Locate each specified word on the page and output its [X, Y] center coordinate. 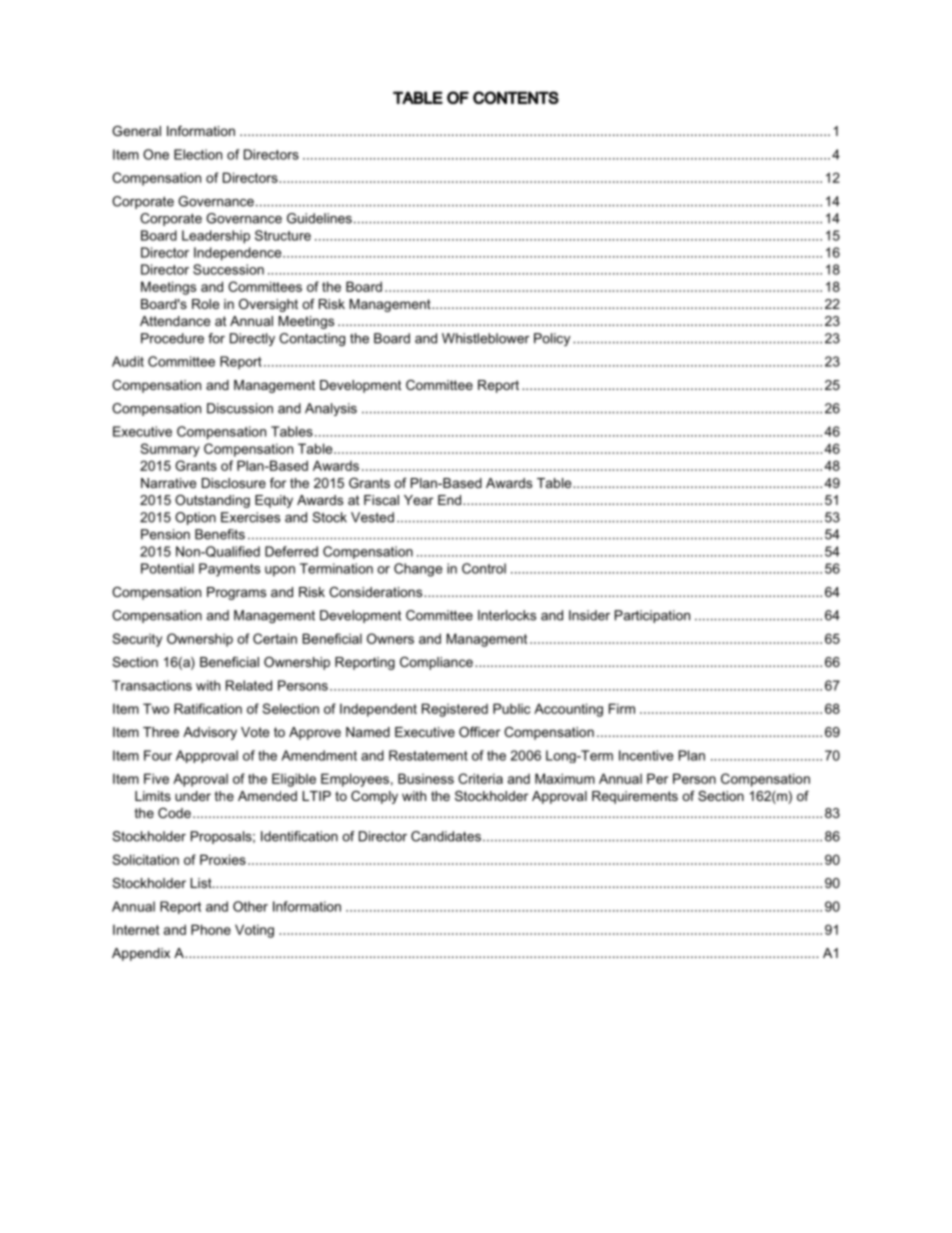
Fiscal [381, 500]
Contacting [312, 339]
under [193, 796]
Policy [552, 339]
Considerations [377, 592]
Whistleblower [485, 338]
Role [205, 304]
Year [418, 500]
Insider [589, 615]
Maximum [565, 778]
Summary [170, 450]
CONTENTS [516, 97]
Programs [236, 593]
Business [426, 778]
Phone [211, 929]
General [136, 131]
